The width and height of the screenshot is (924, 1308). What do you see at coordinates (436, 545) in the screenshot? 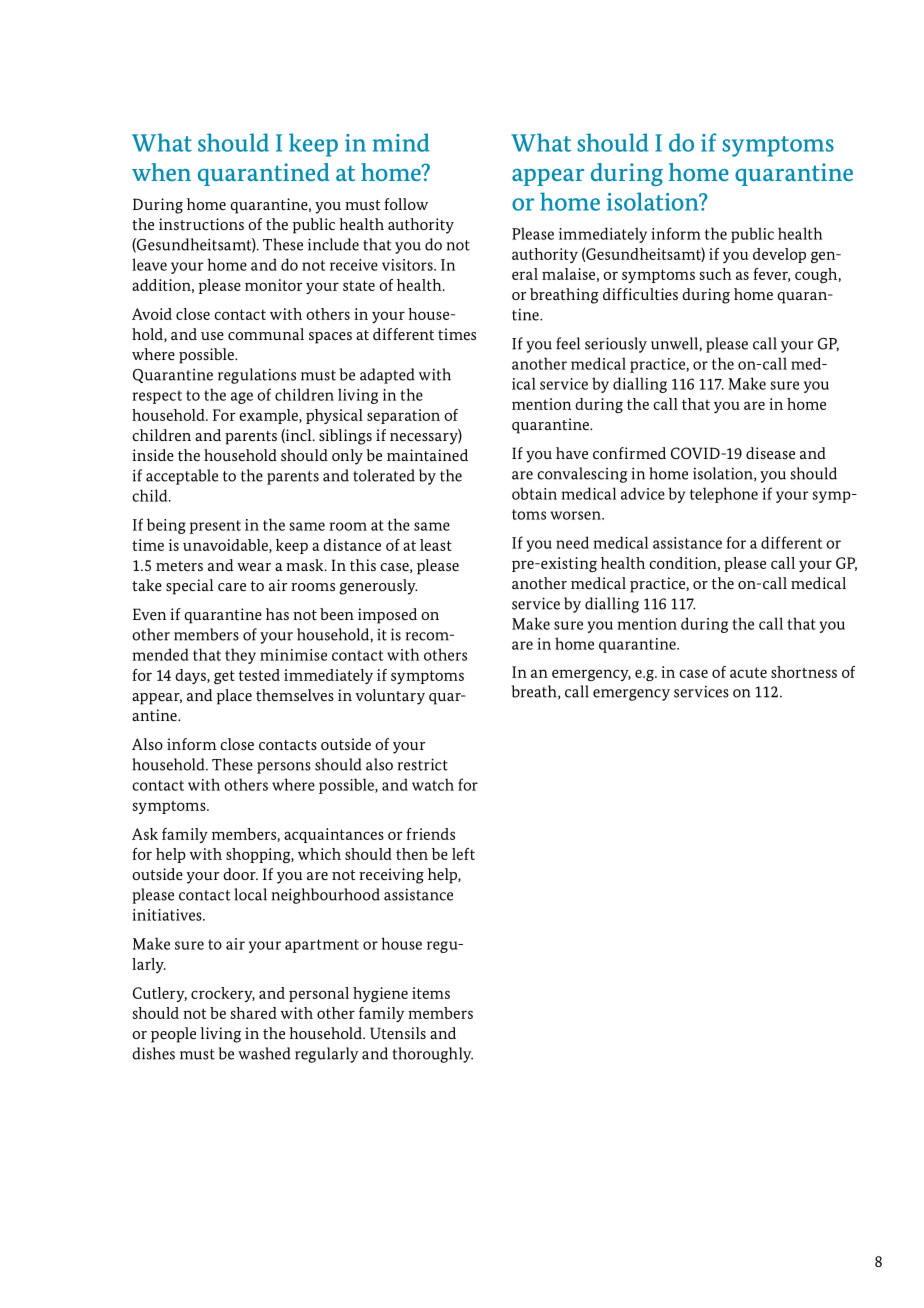
I see `least` at bounding box center [436, 545].
